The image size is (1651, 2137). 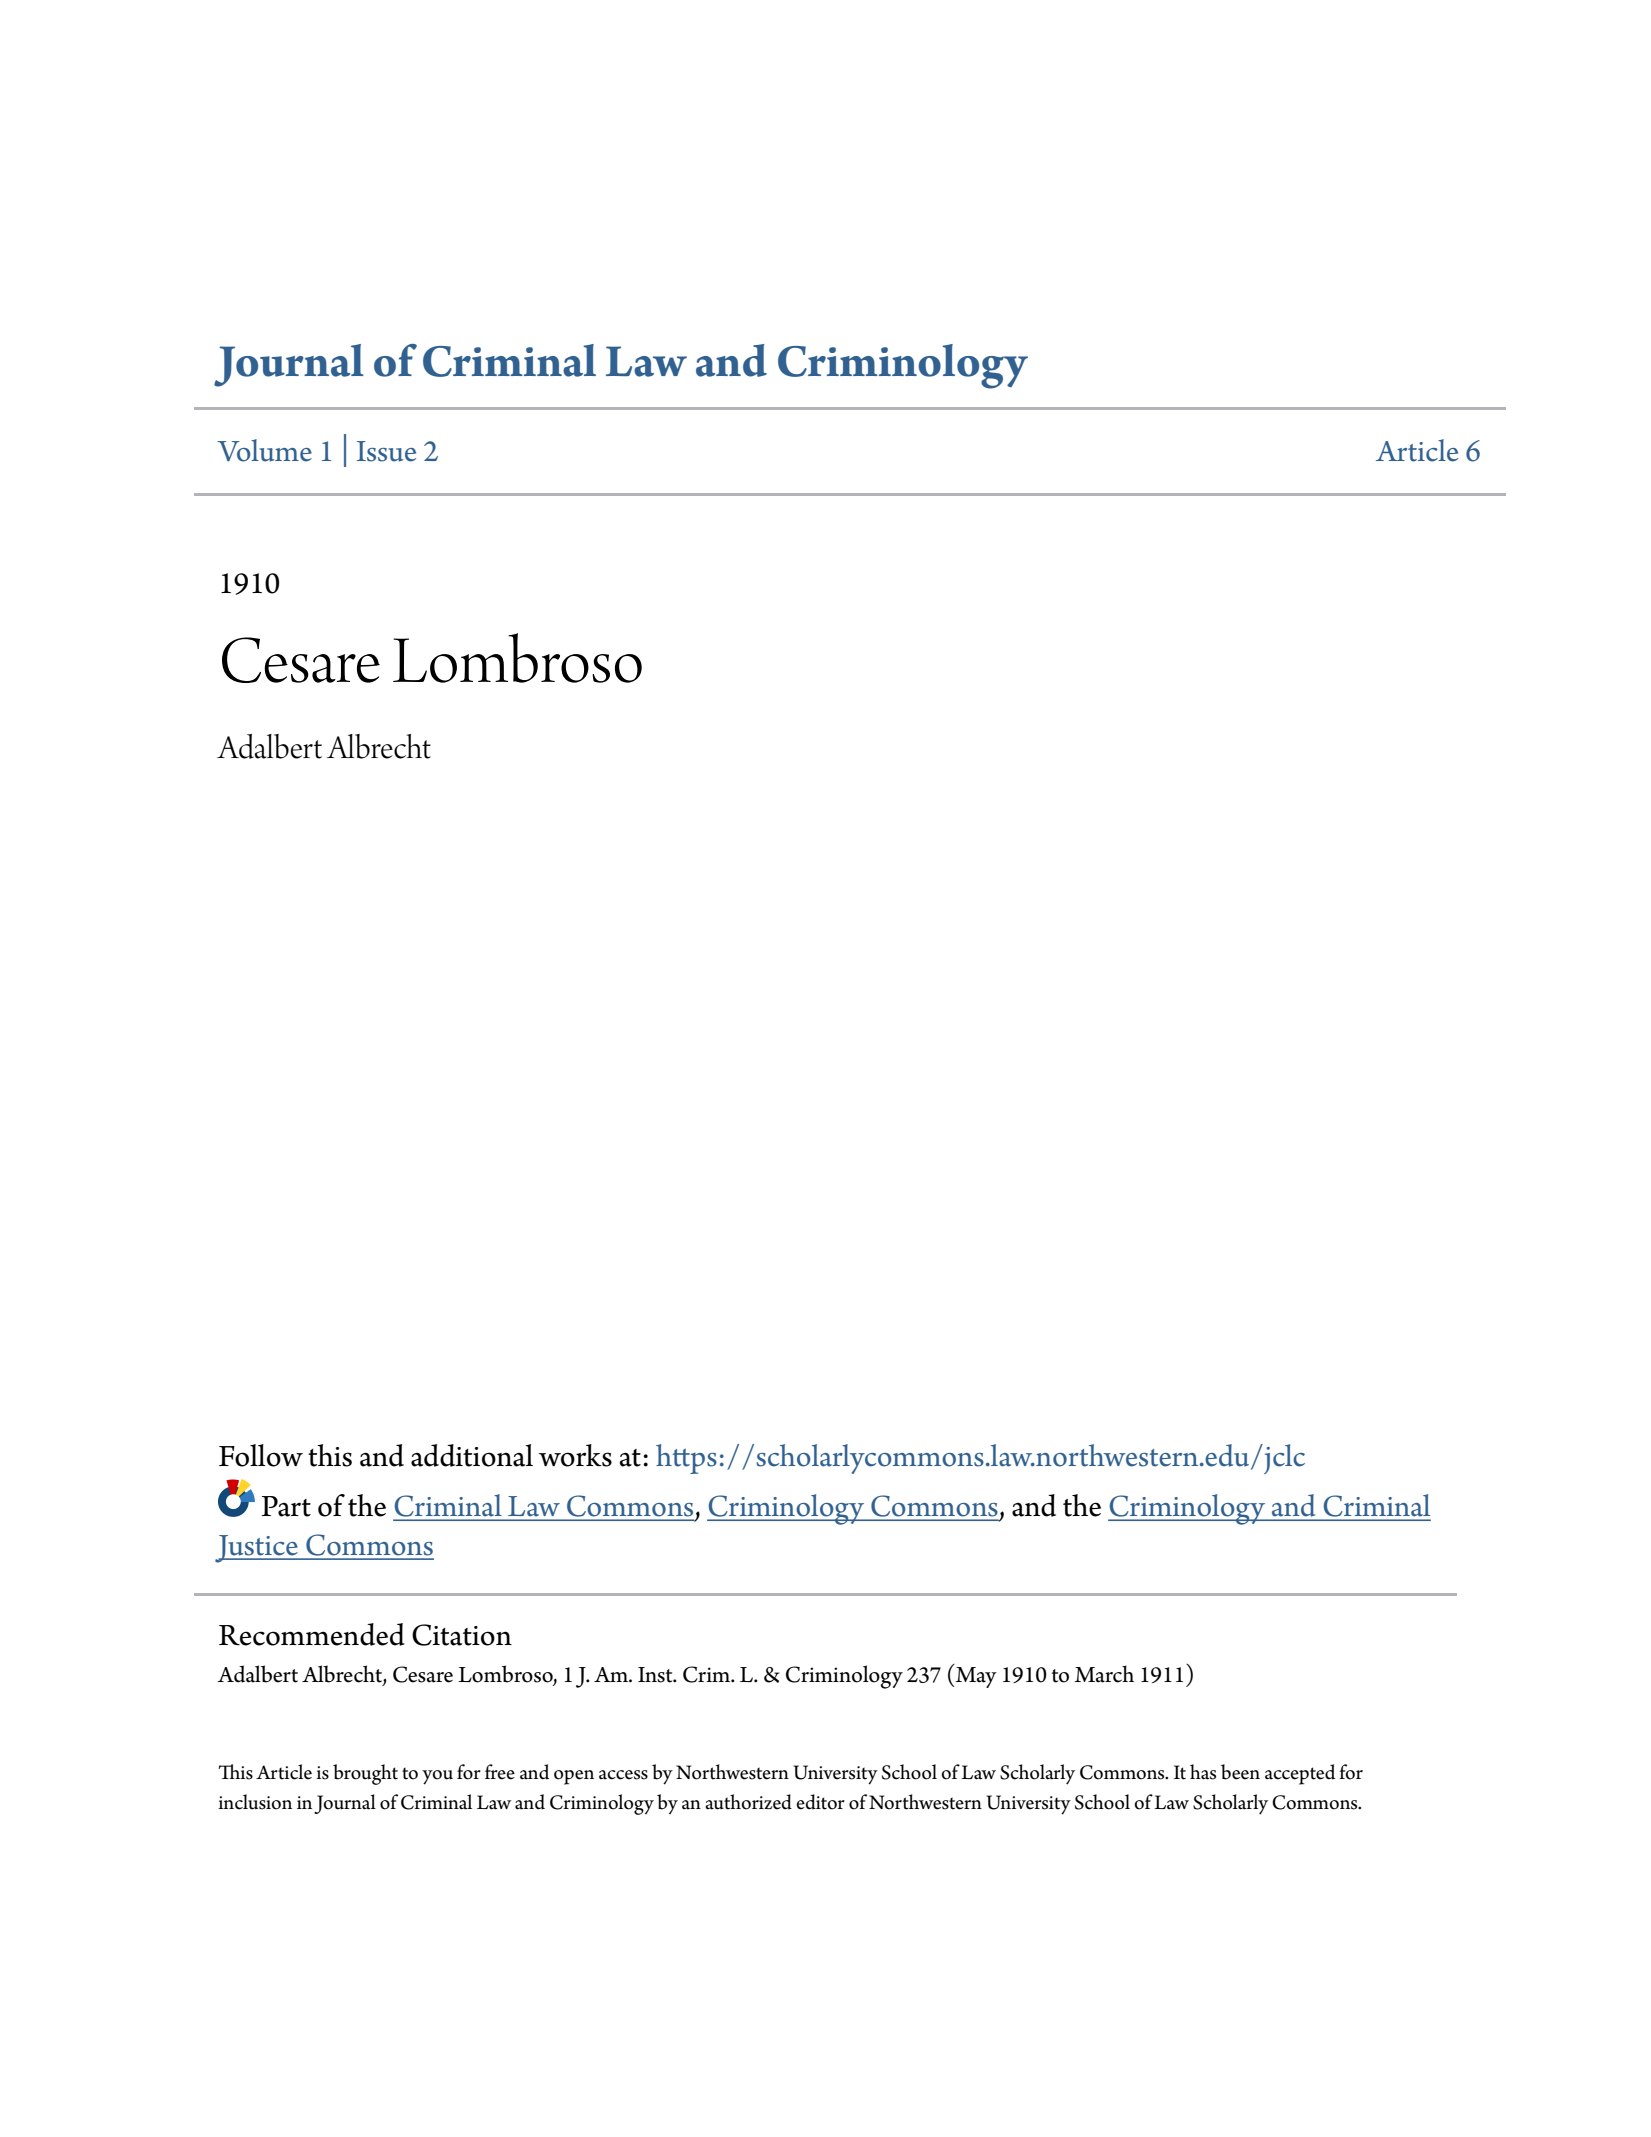 I want to click on access, so click(x=623, y=1775).
